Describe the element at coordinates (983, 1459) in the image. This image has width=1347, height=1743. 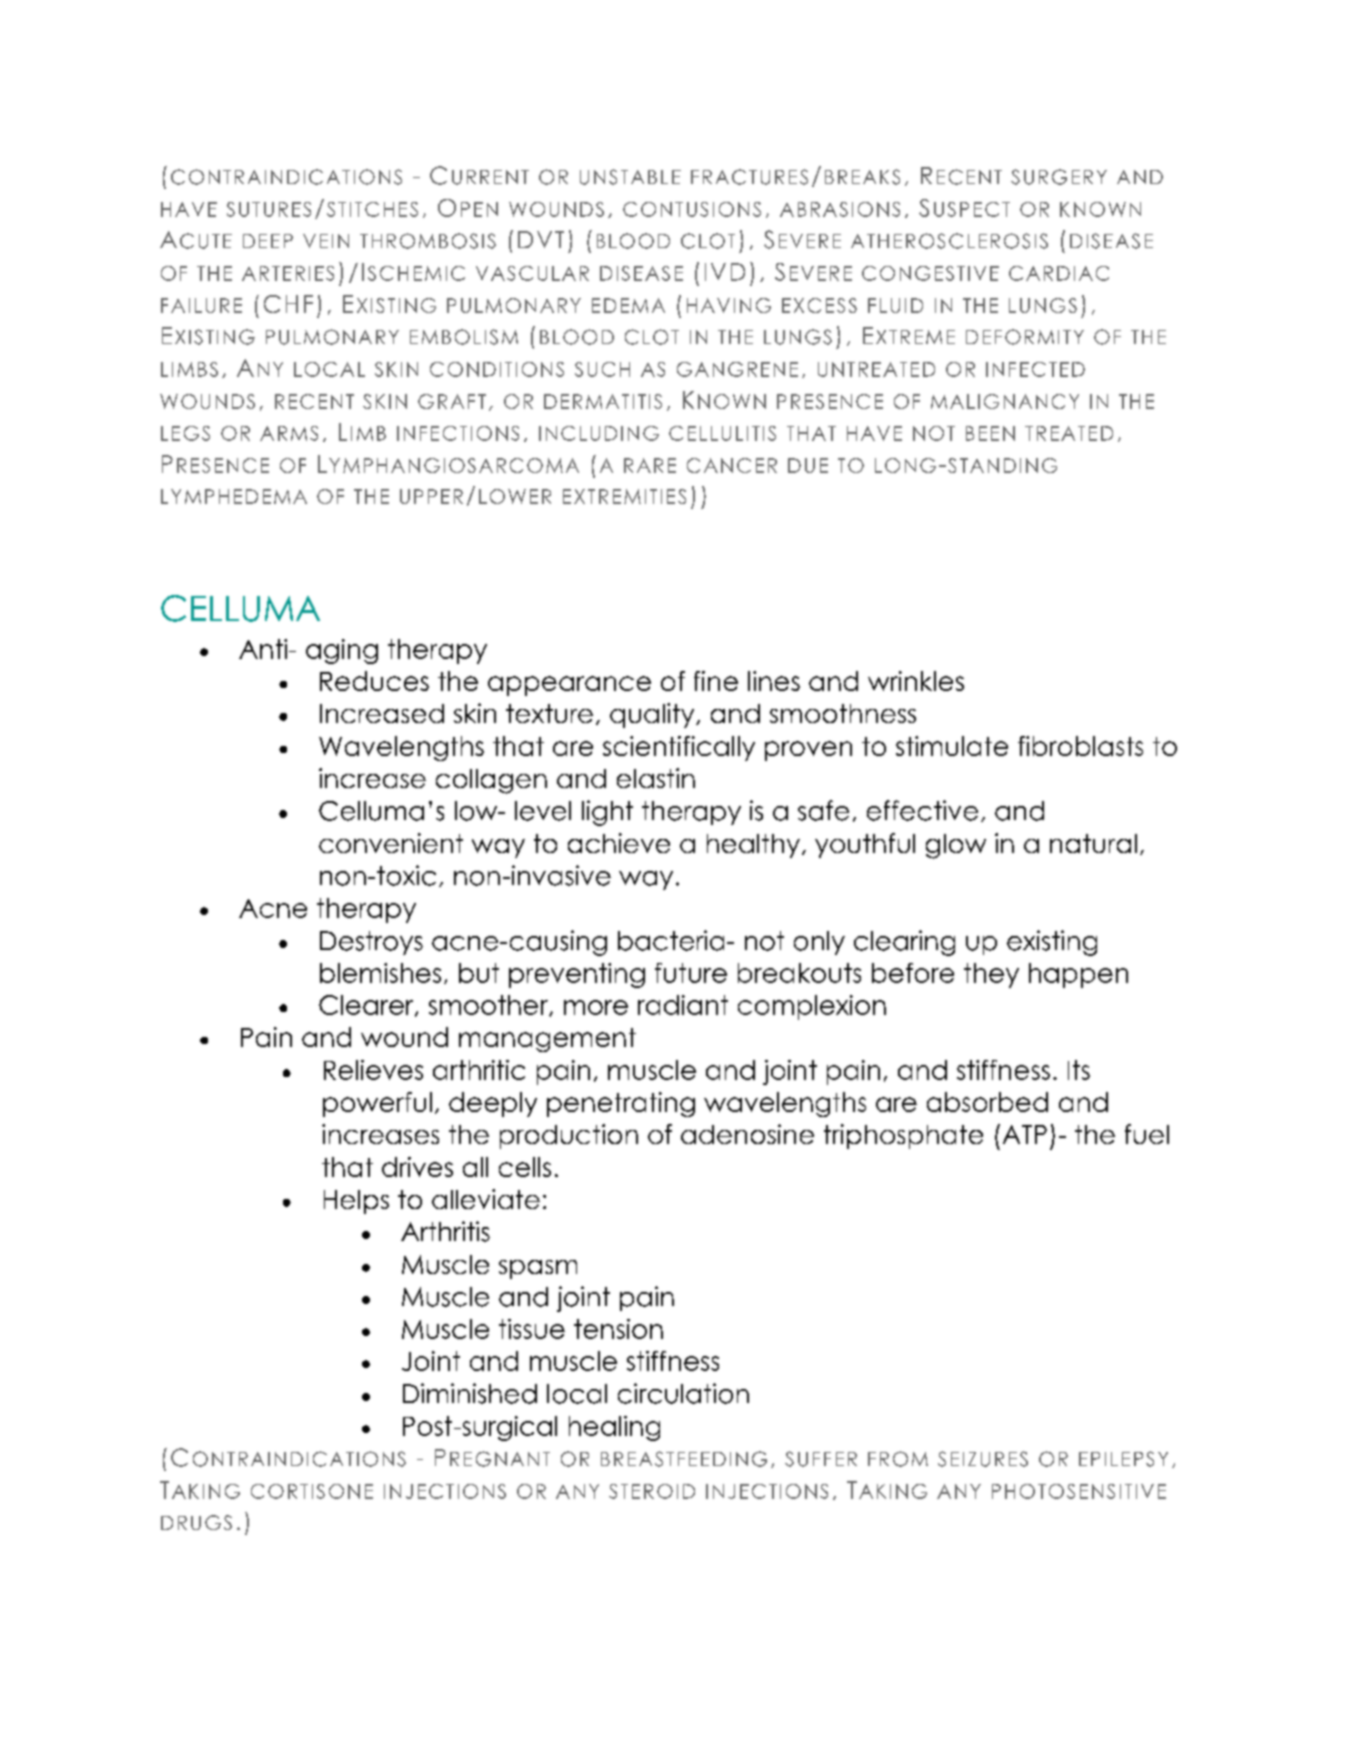
I see `SEIZURES` at that location.
